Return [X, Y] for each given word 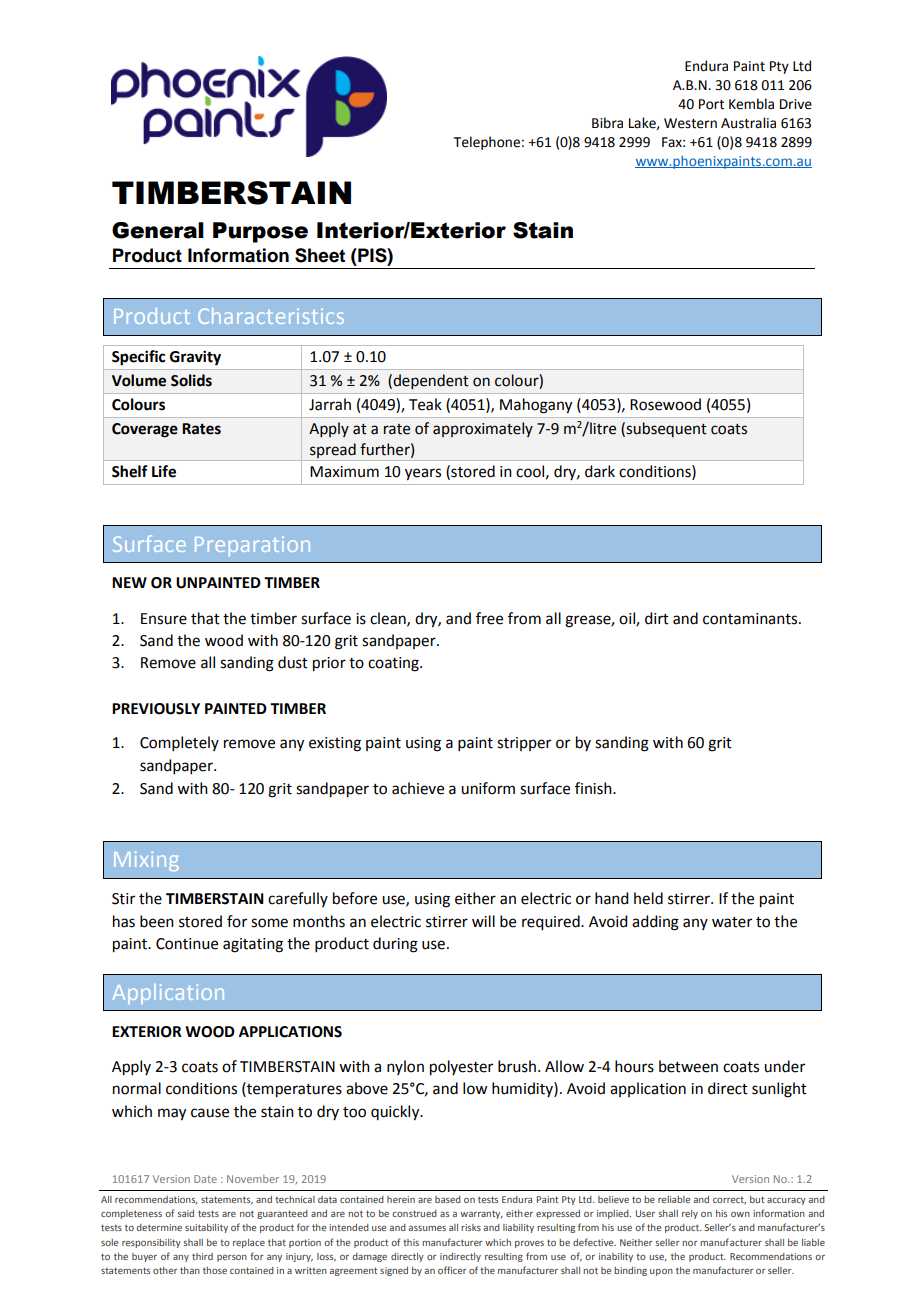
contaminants [751, 619]
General [158, 230]
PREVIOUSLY [156, 709]
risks [471, 1227]
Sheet [320, 255]
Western [690, 123]
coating [394, 664]
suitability [206, 1228]
